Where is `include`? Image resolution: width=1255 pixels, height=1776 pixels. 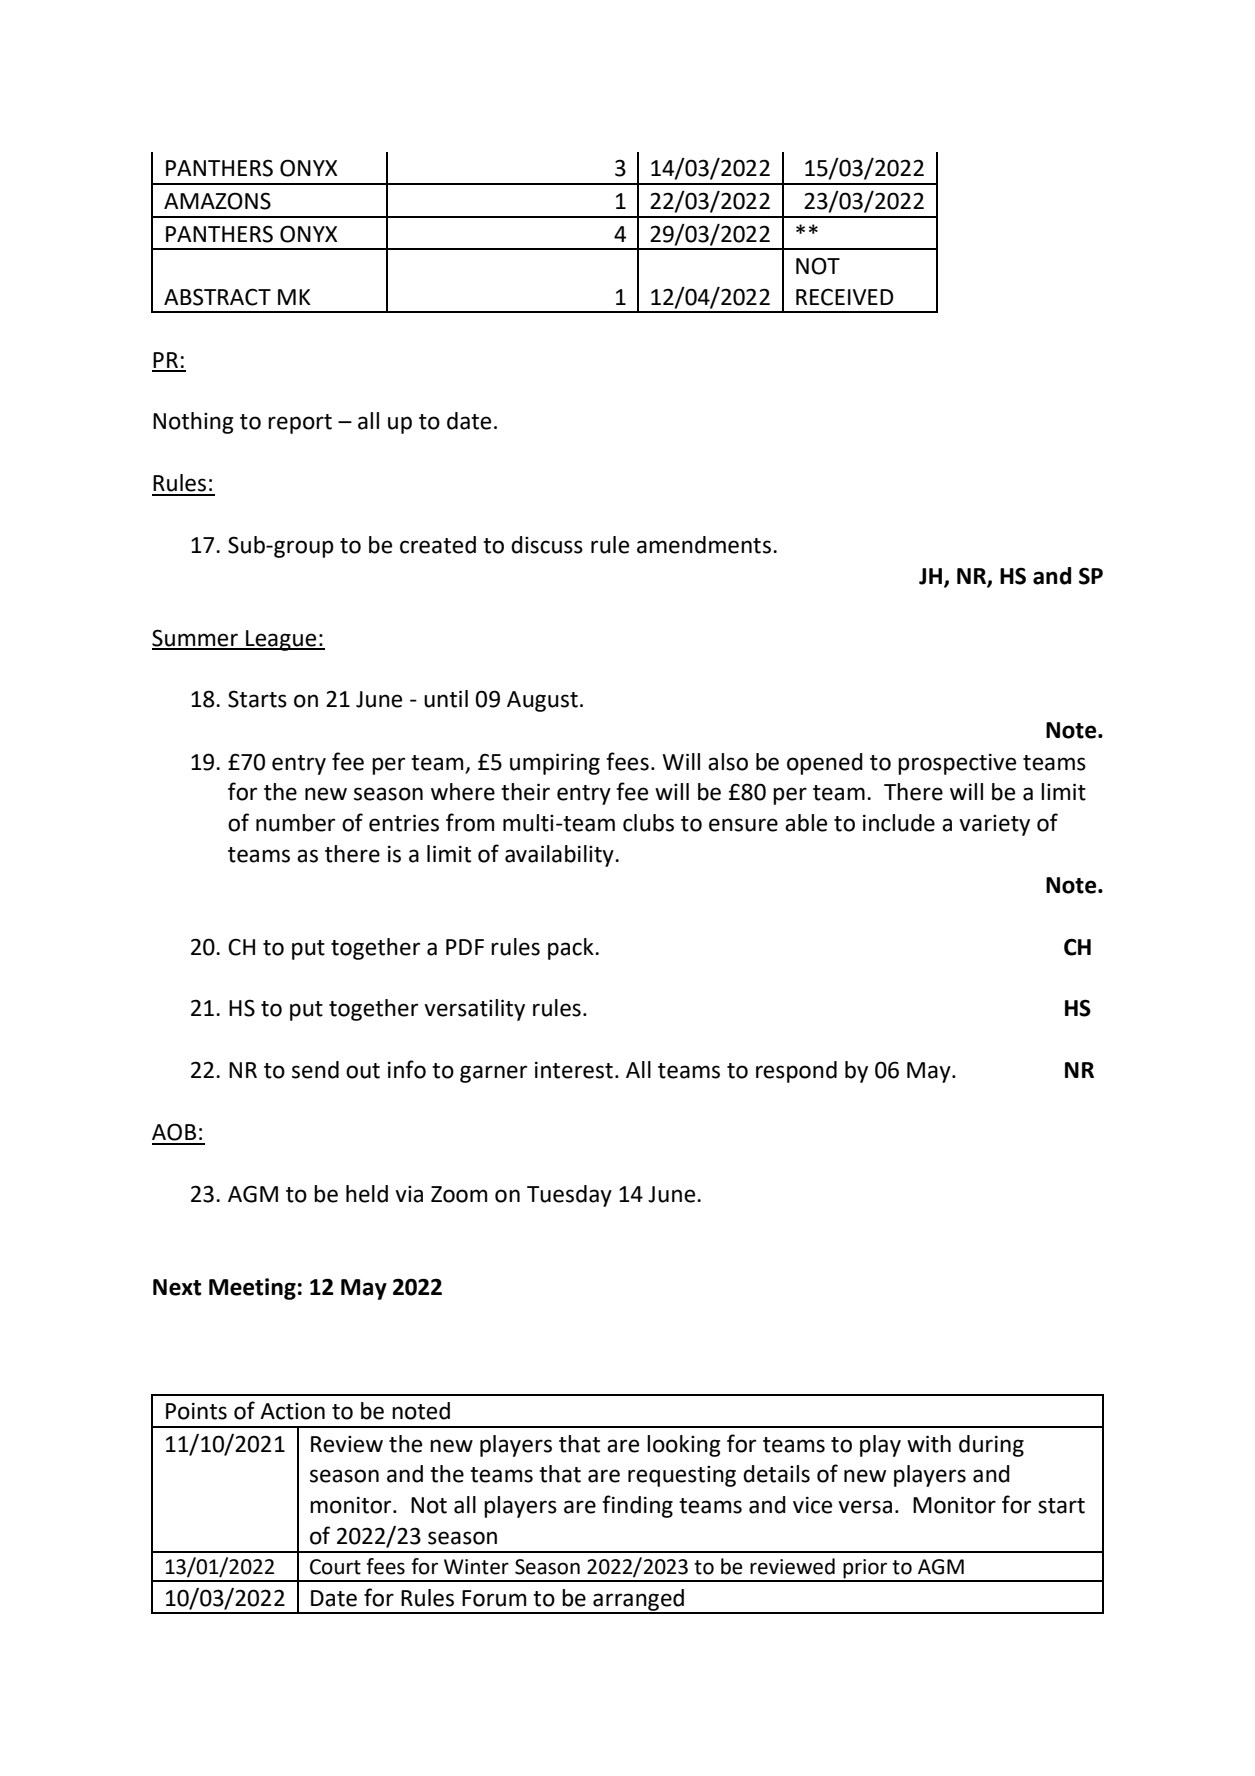
include is located at coordinates (899, 823).
